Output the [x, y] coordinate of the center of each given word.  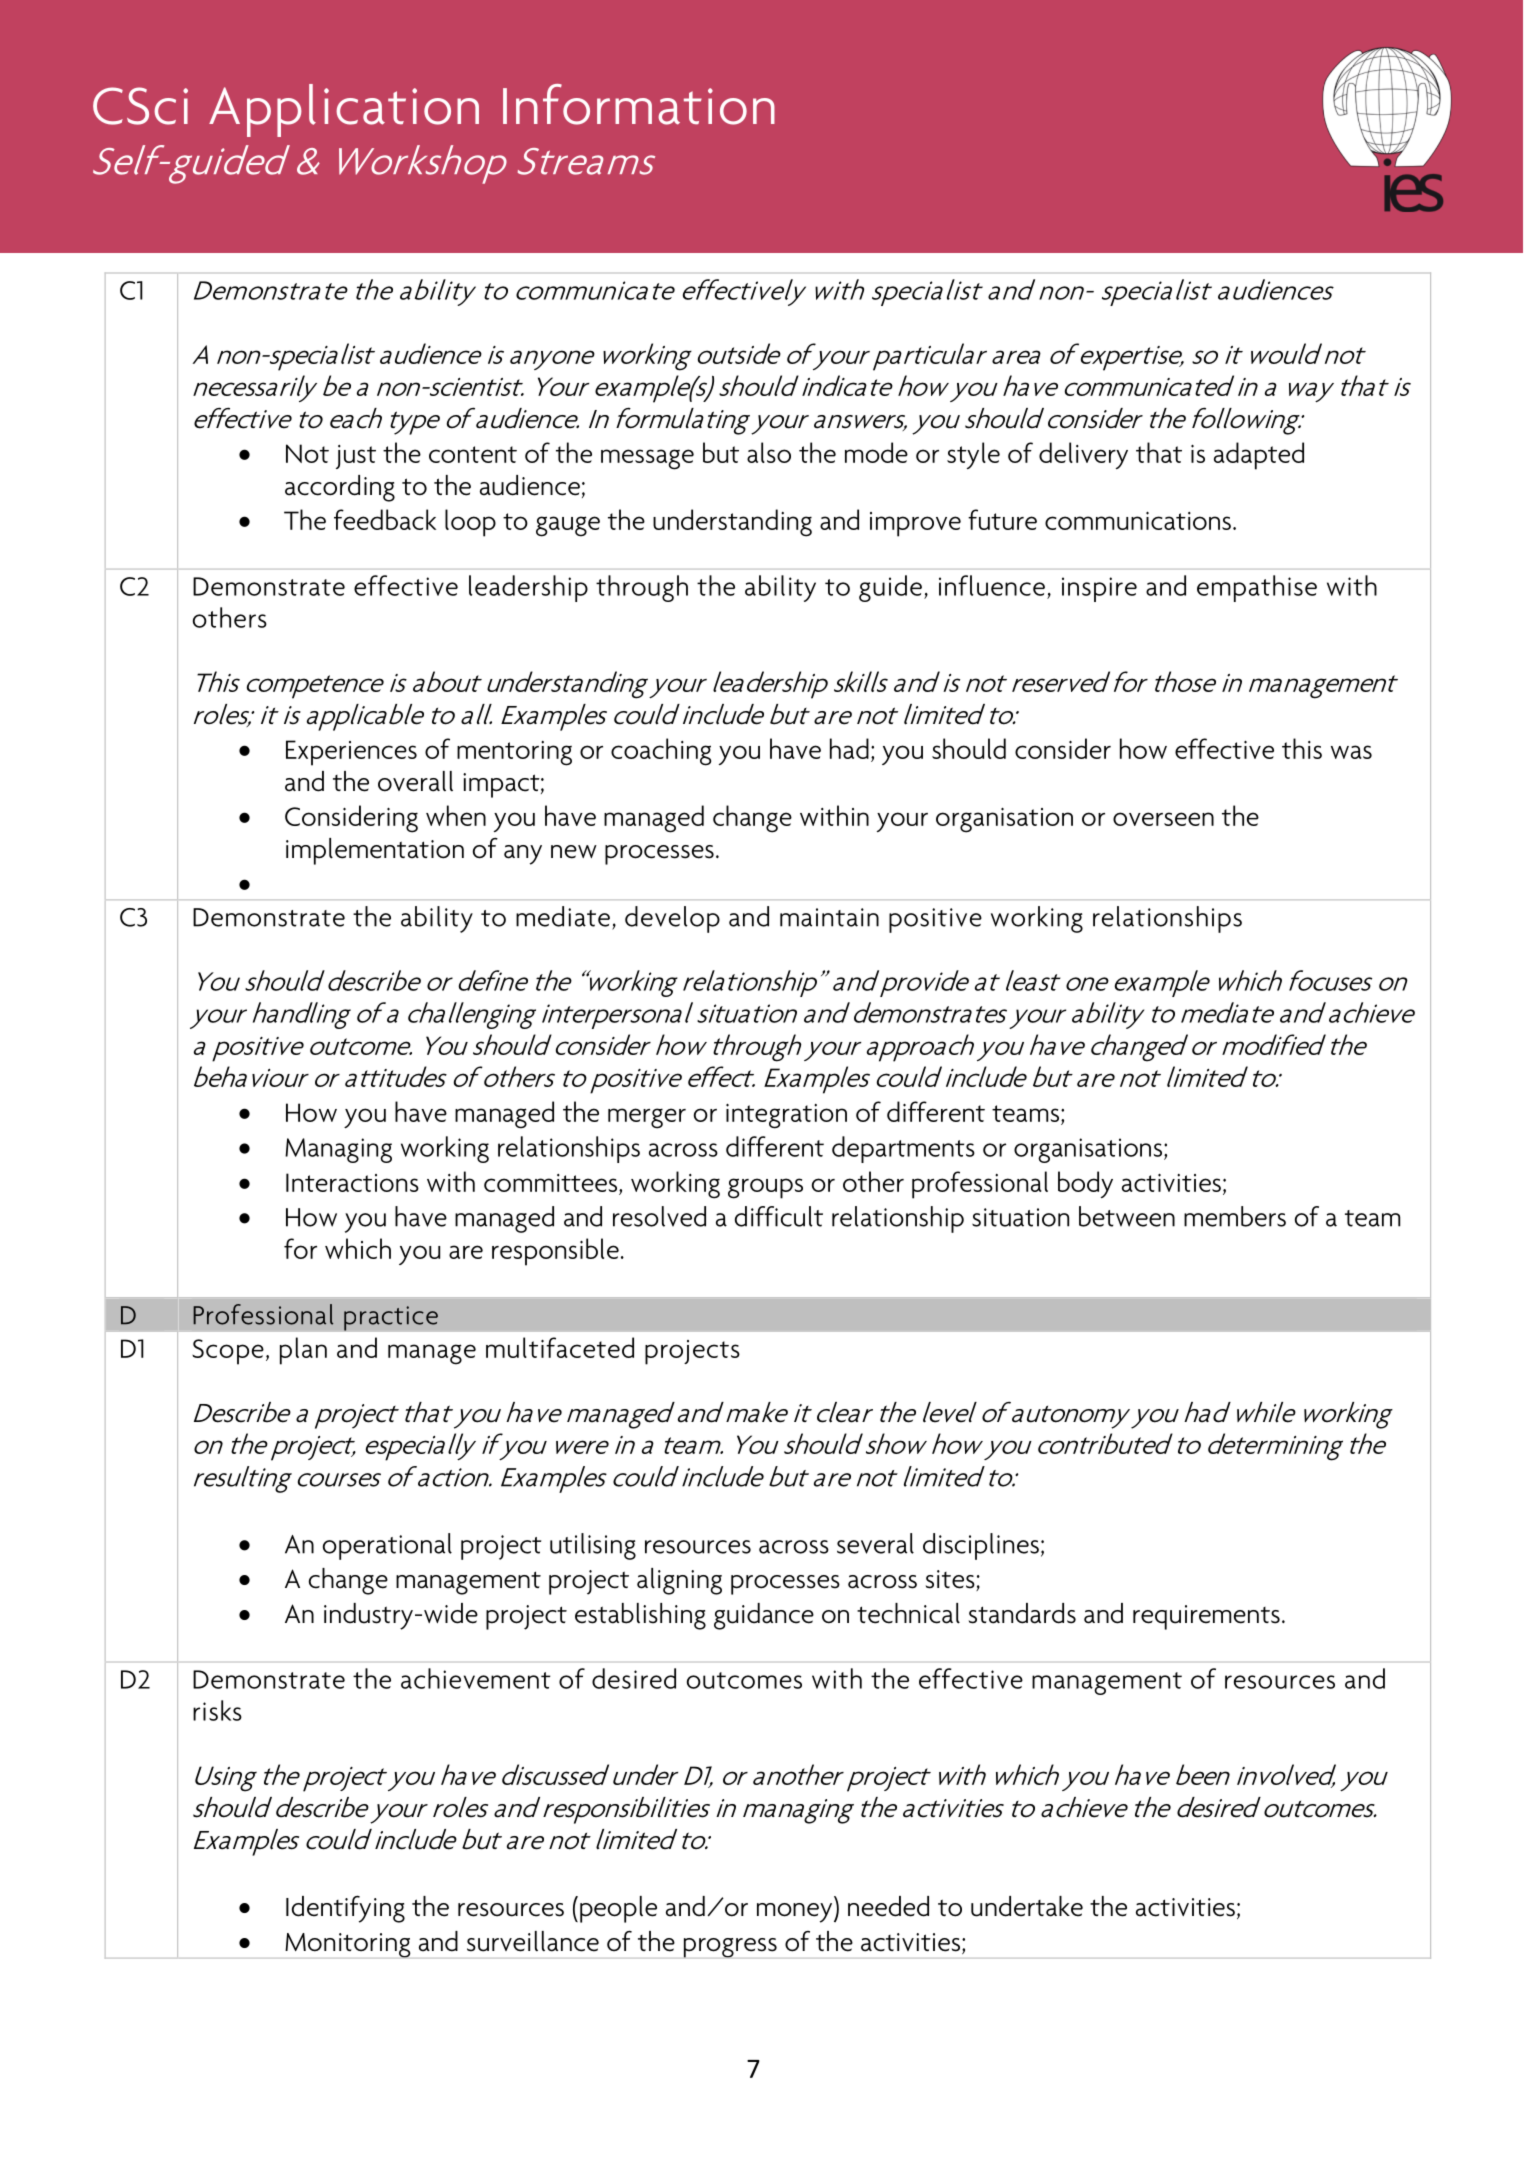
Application [344, 110]
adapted [1259, 456]
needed [888, 1906]
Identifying [345, 1909]
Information [639, 104]
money [796, 1913]
